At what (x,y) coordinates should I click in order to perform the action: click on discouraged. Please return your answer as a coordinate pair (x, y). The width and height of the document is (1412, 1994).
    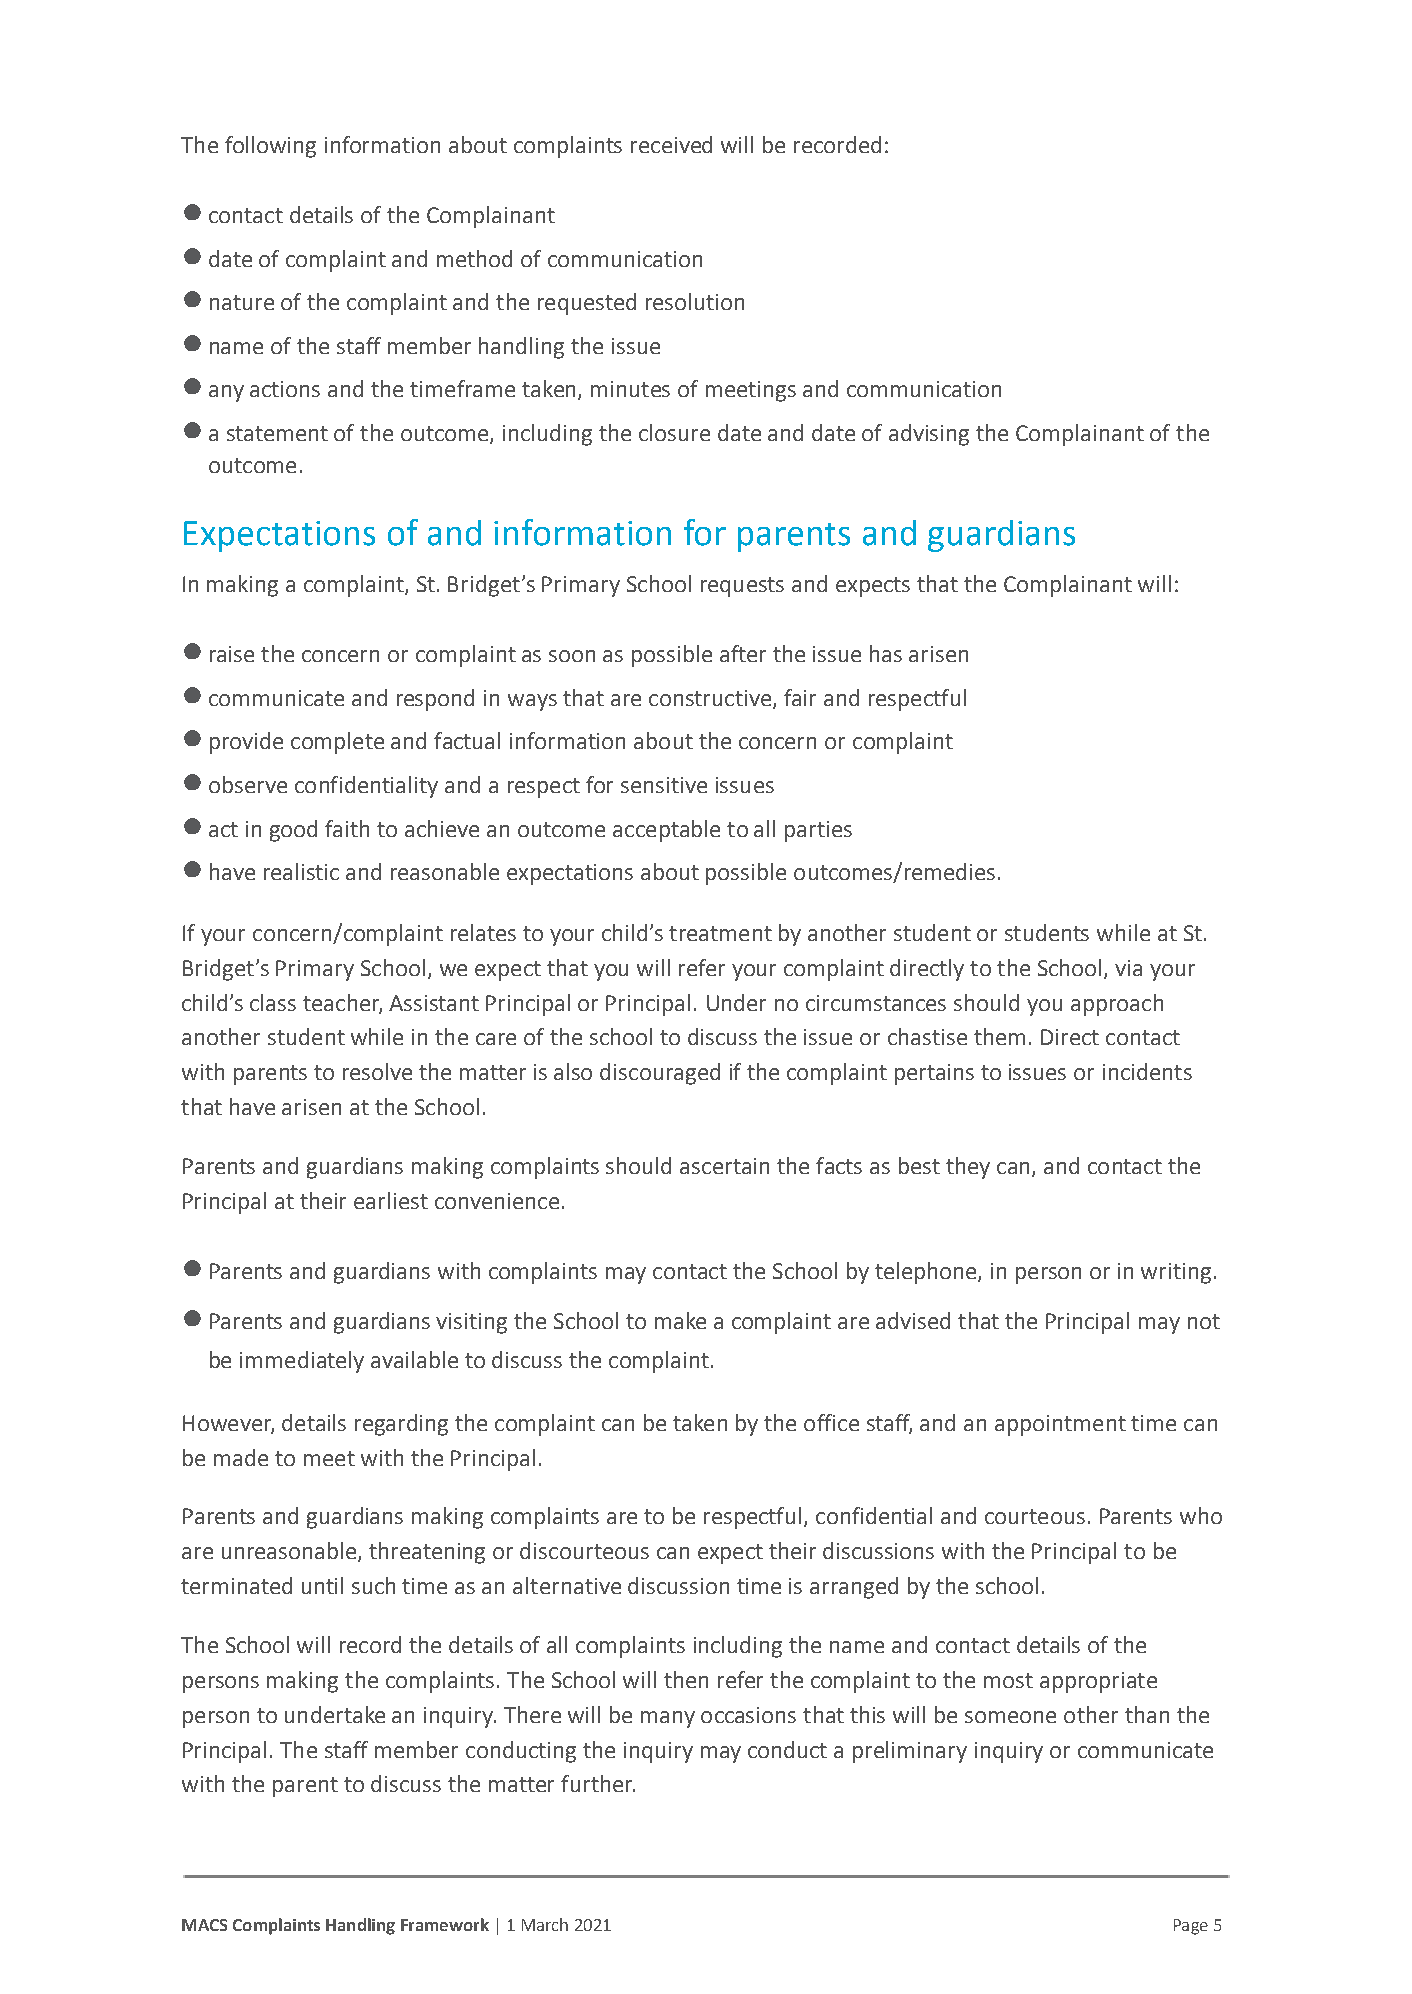
    Looking at the image, I should click on (660, 1074).
